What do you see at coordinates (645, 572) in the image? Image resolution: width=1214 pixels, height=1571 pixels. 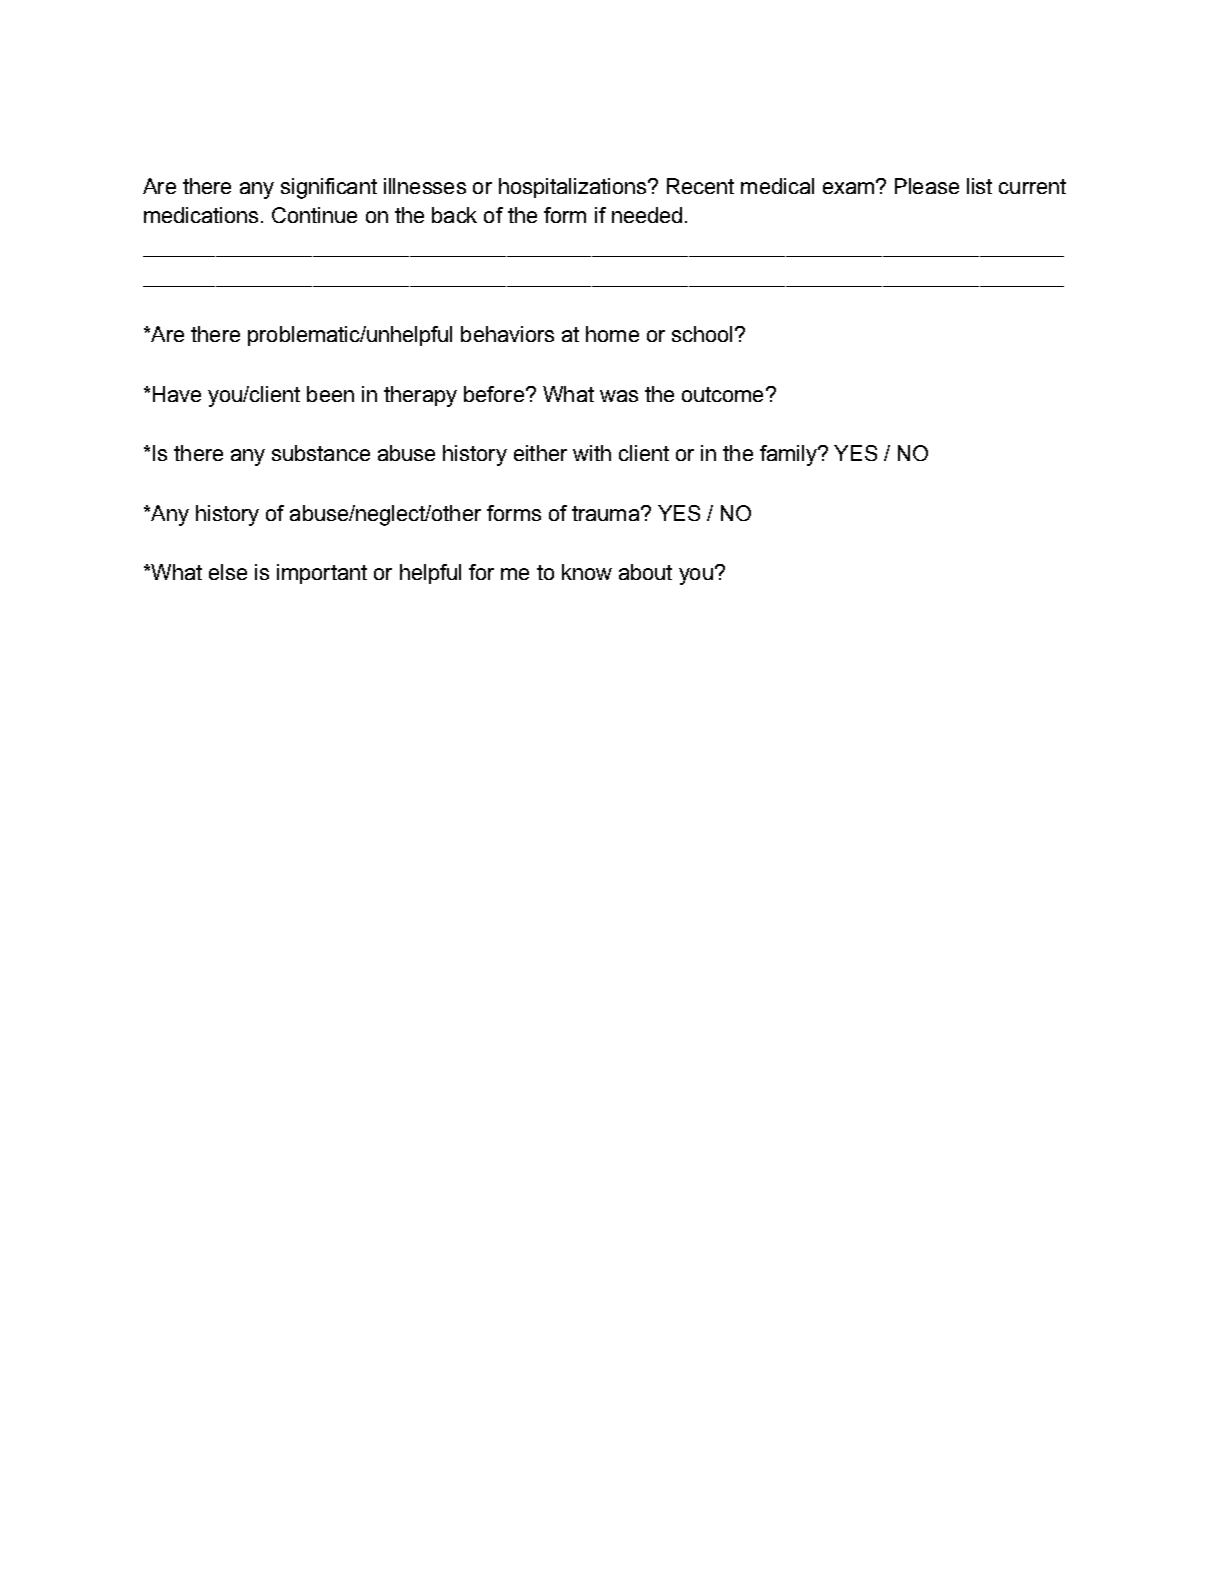 I see `about` at bounding box center [645, 572].
